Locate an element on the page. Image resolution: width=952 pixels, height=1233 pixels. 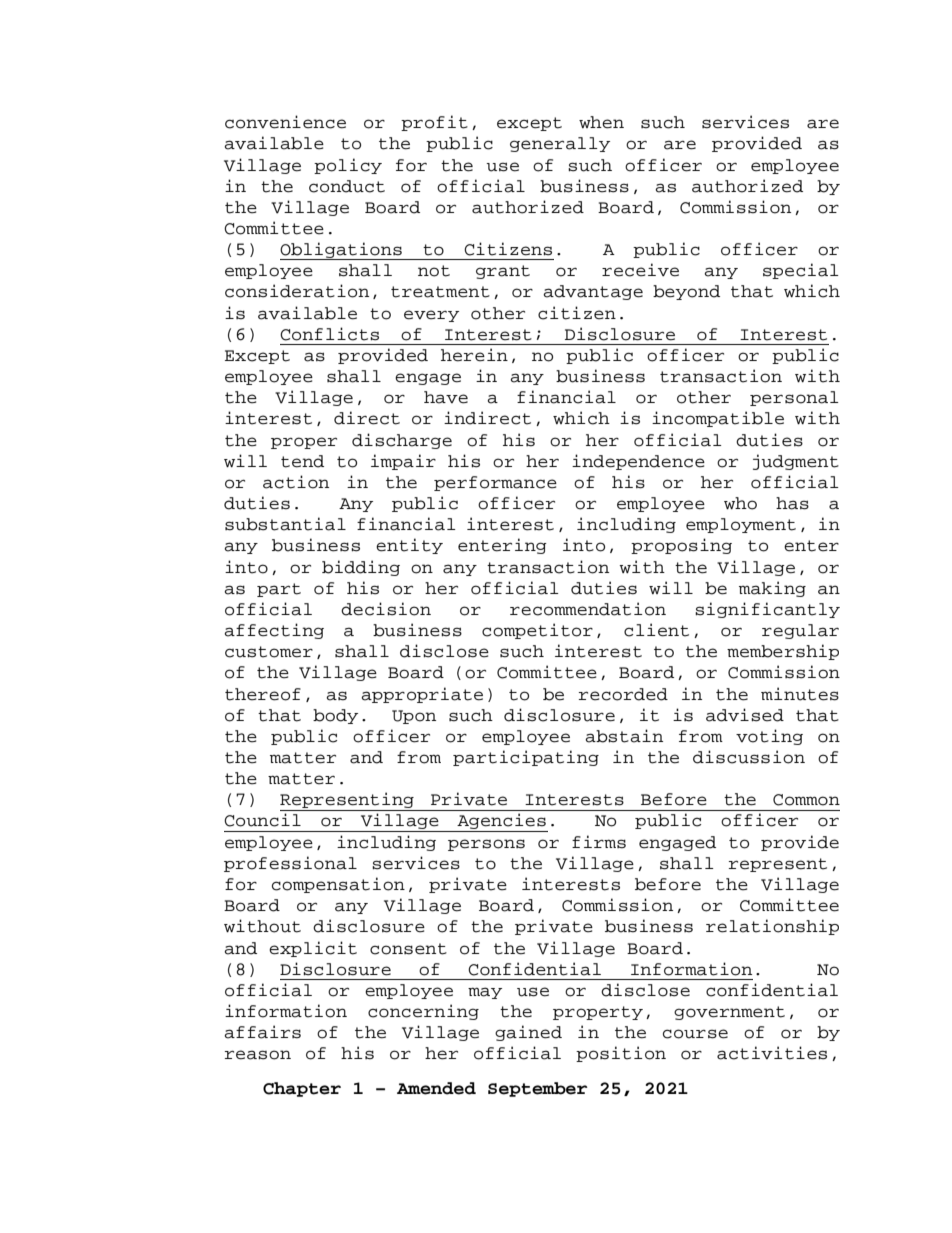
activities is located at coordinates (772, 1053).
